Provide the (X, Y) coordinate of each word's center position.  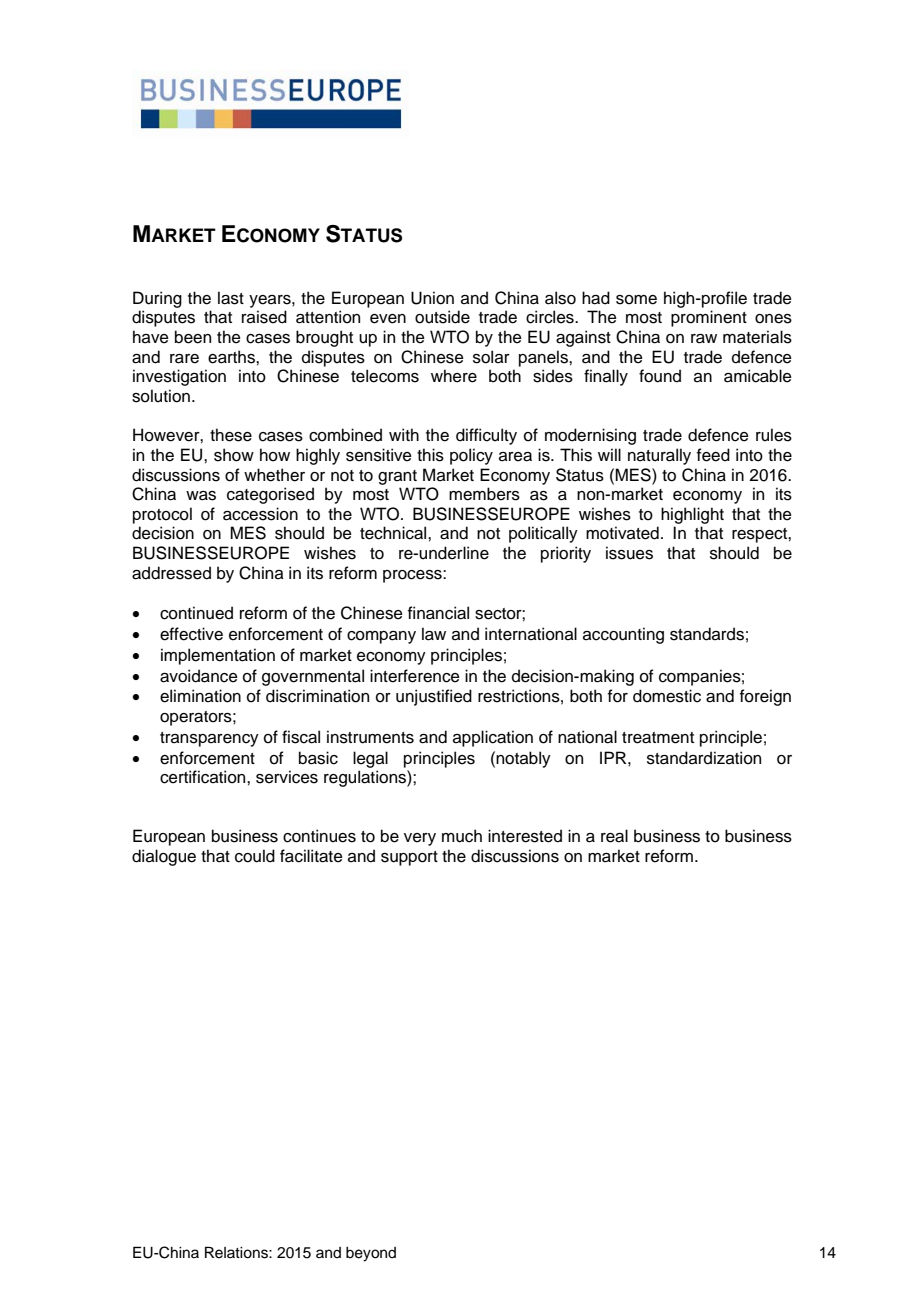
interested (525, 836)
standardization (704, 758)
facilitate (311, 856)
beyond (371, 1254)
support (409, 858)
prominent (709, 318)
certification (204, 777)
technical (394, 533)
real (614, 836)
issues (629, 553)
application (493, 738)
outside (442, 317)
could (255, 856)
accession (260, 514)
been (193, 337)
